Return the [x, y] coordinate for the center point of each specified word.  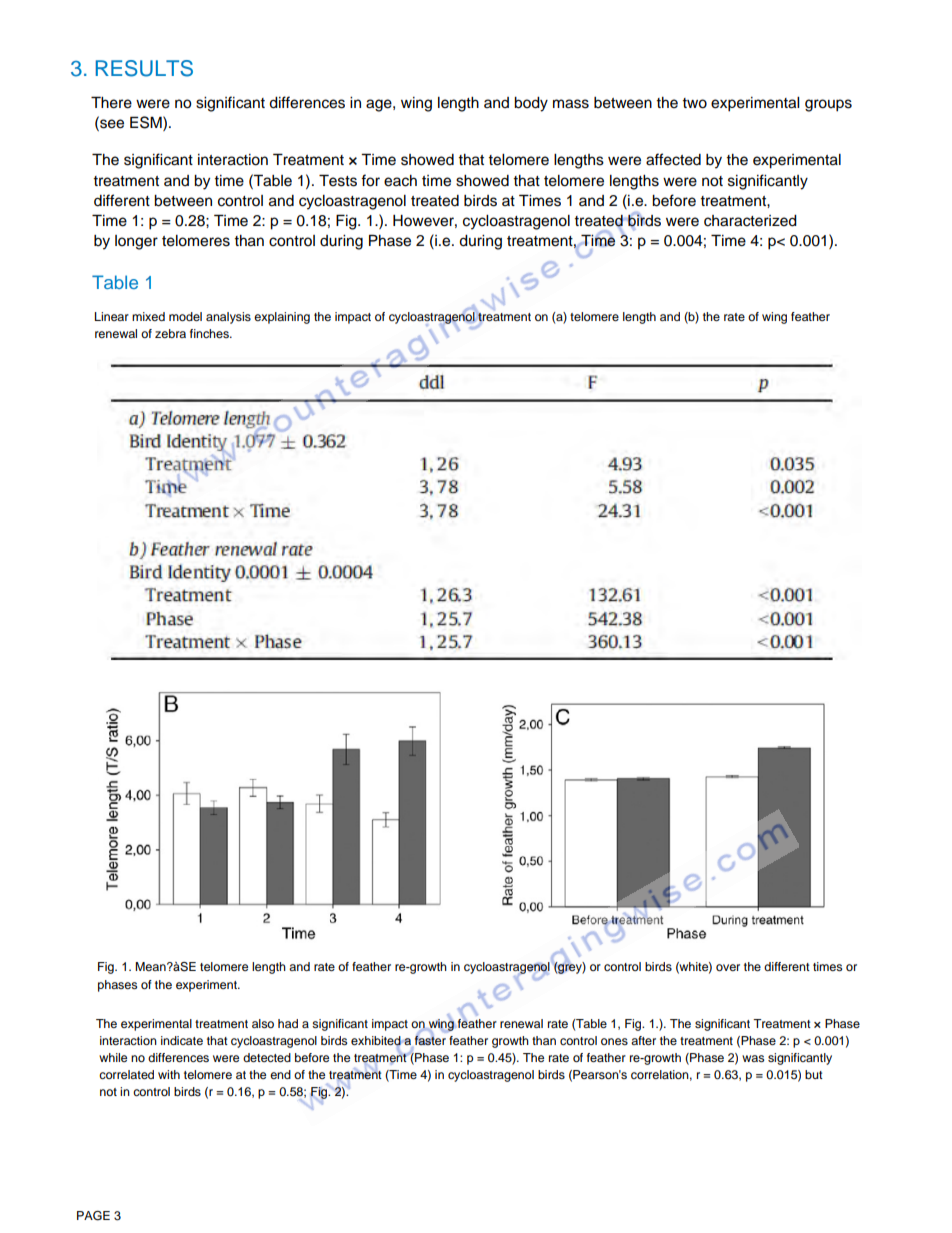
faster [430, 1039]
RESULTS [144, 68]
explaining [282, 318]
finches [210, 333]
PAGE [93, 1216]
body [531, 104]
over [728, 967]
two [694, 103]
